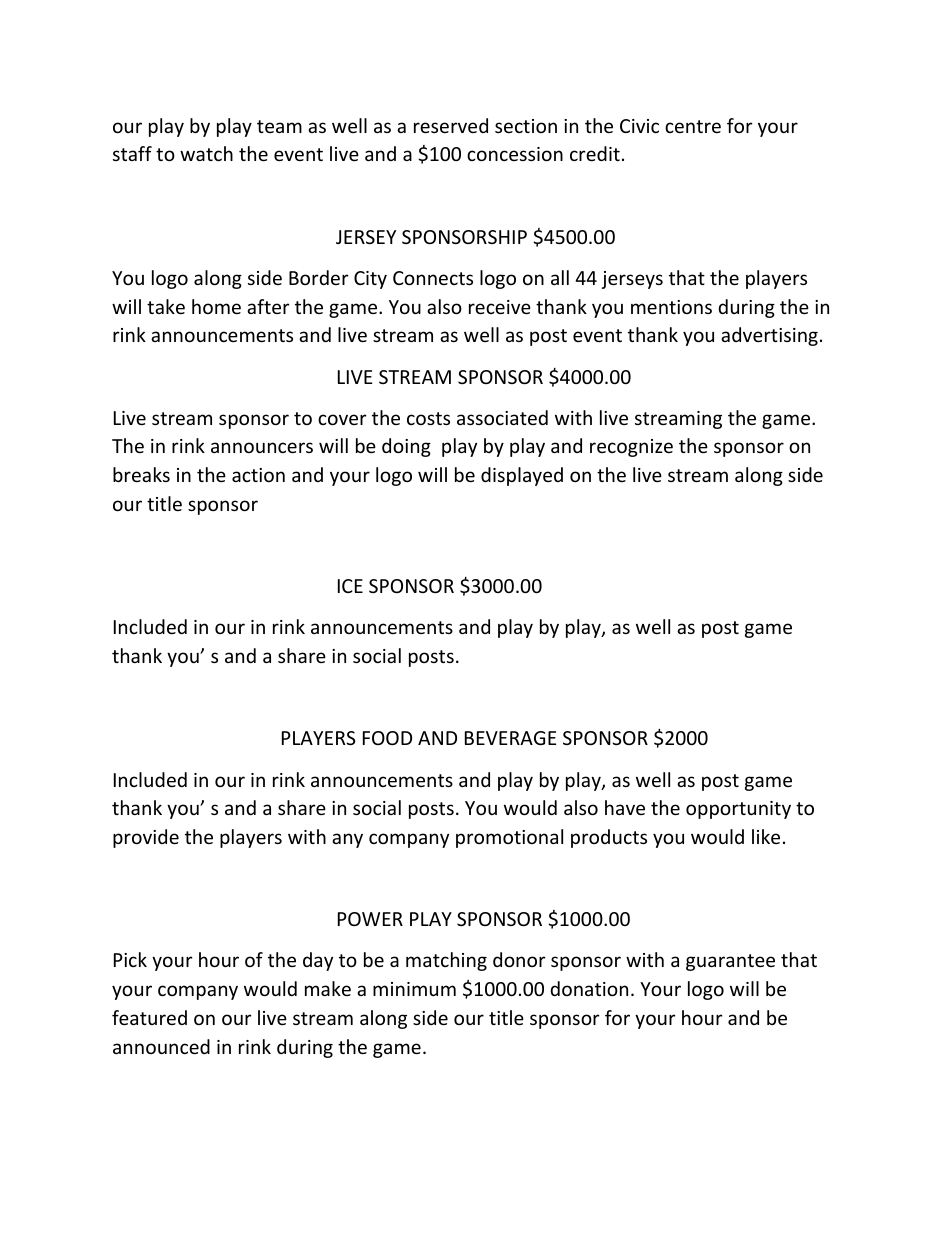 The width and height of the screenshot is (952, 1233). Describe the element at coordinates (206, 153) in the screenshot. I see `watch` at that location.
